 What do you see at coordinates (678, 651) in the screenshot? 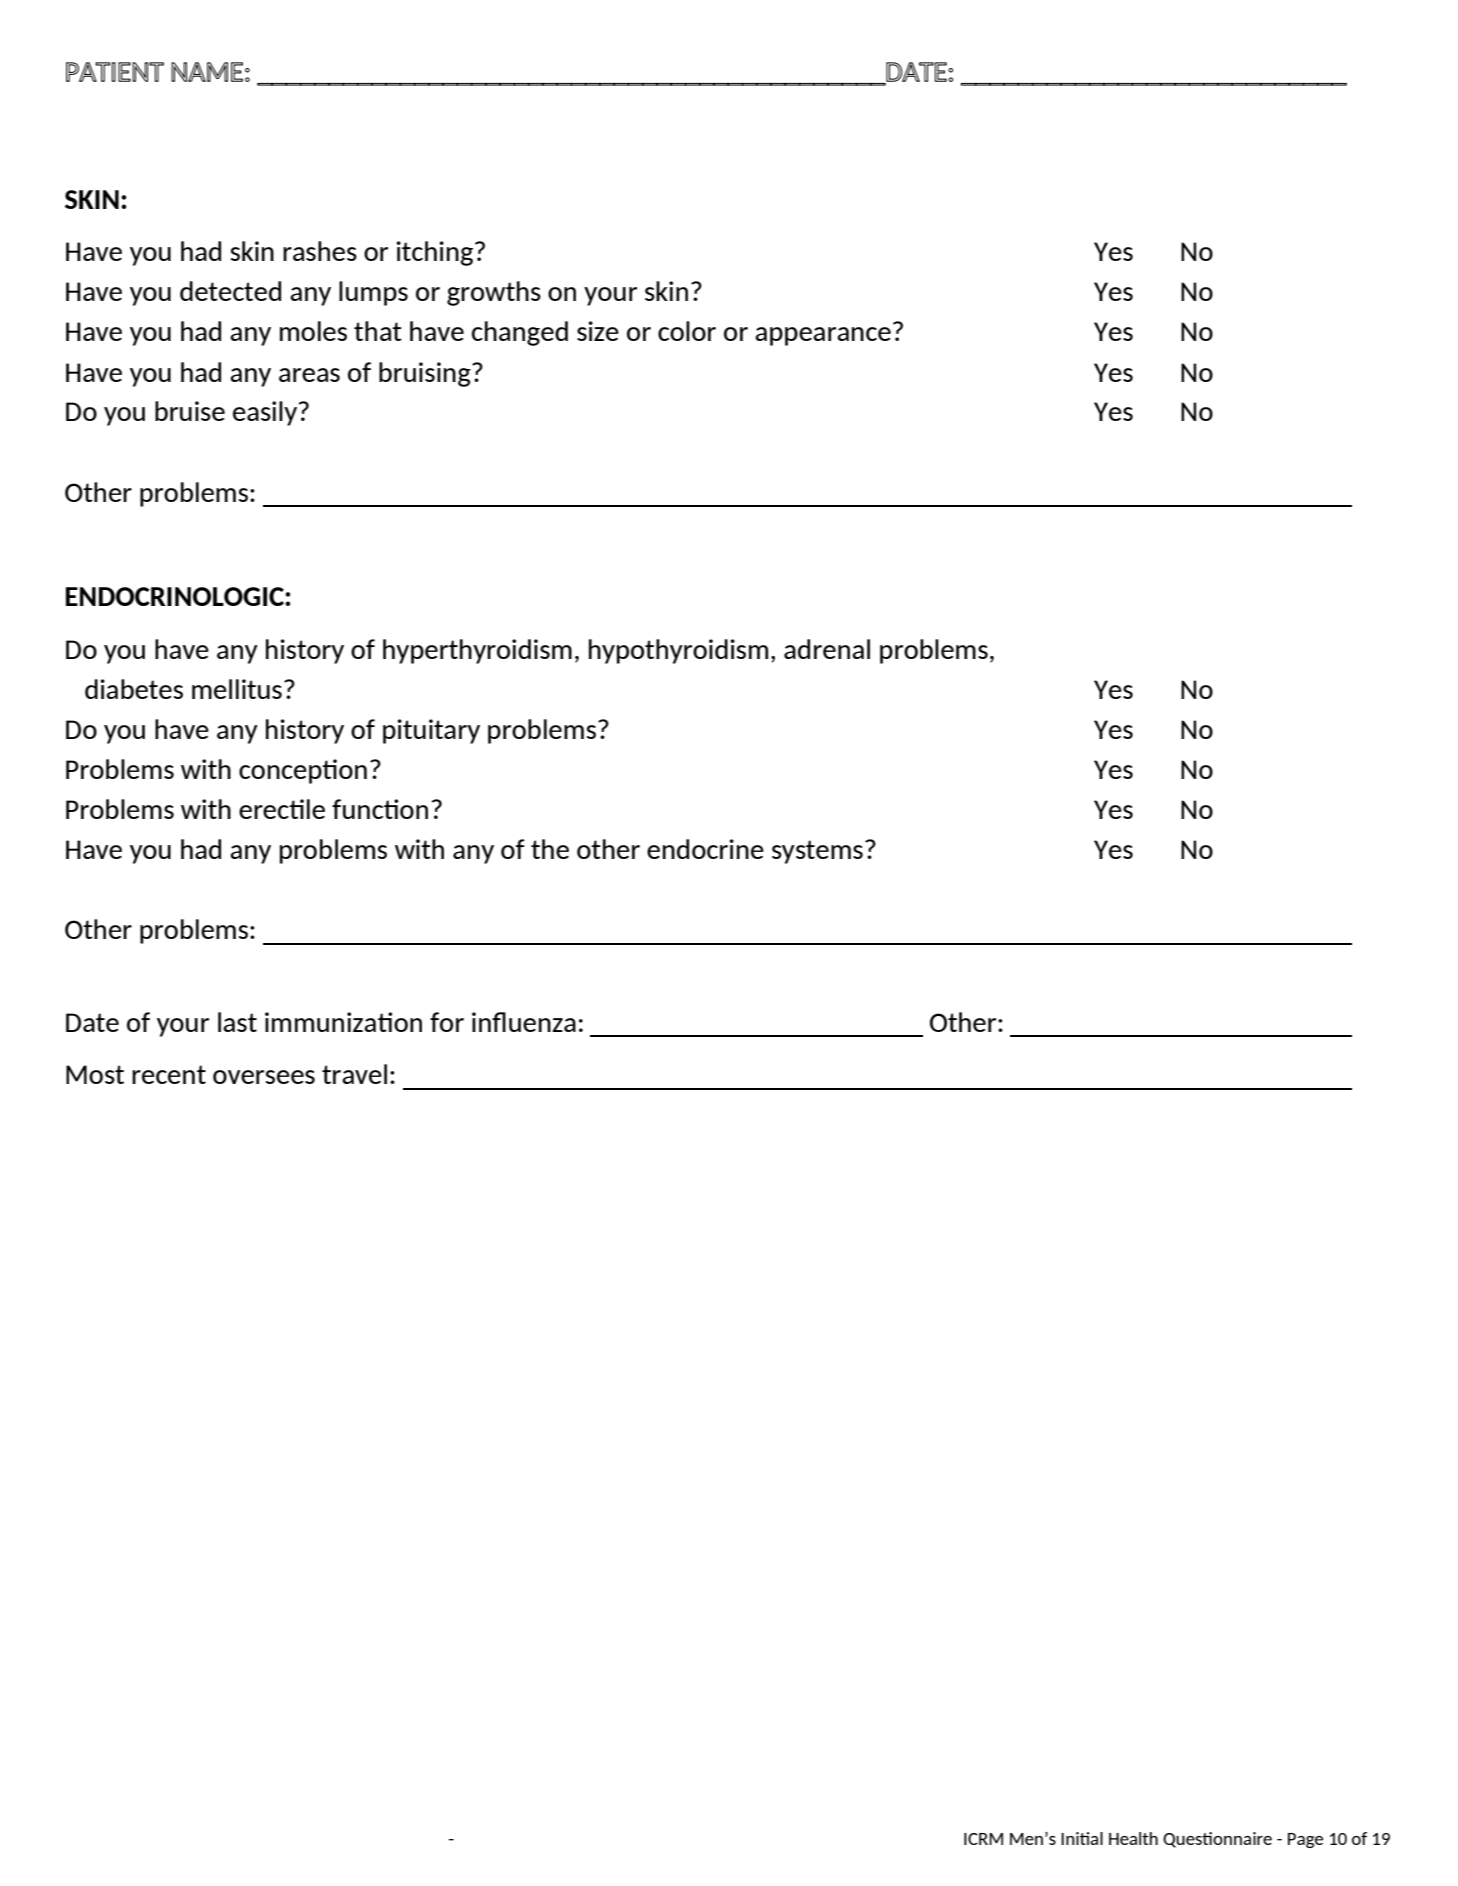
I see `hypothyroidism` at bounding box center [678, 651].
